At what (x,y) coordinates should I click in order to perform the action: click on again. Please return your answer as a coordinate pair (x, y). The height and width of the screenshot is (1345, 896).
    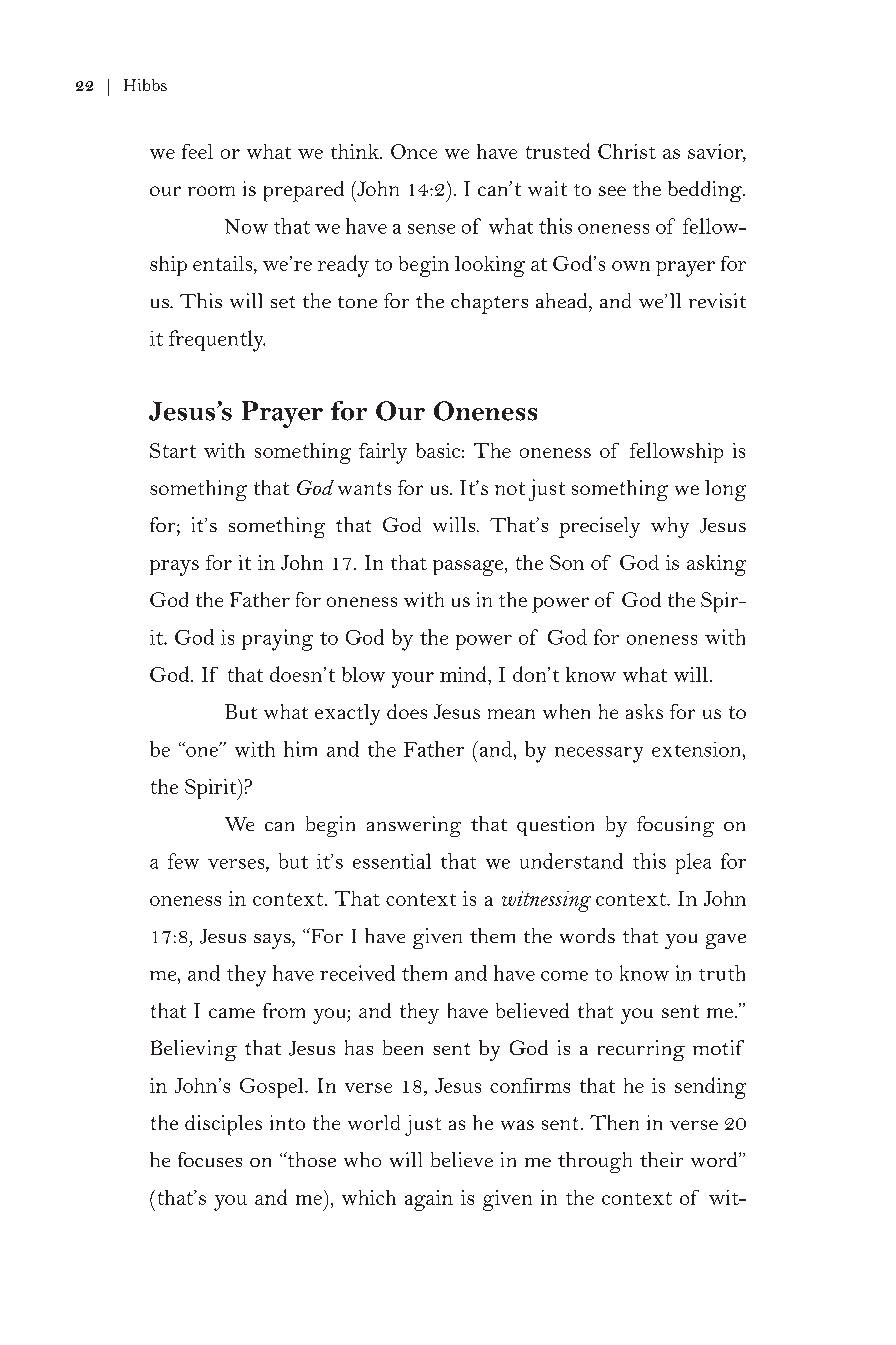
    Looking at the image, I should click on (429, 1200).
